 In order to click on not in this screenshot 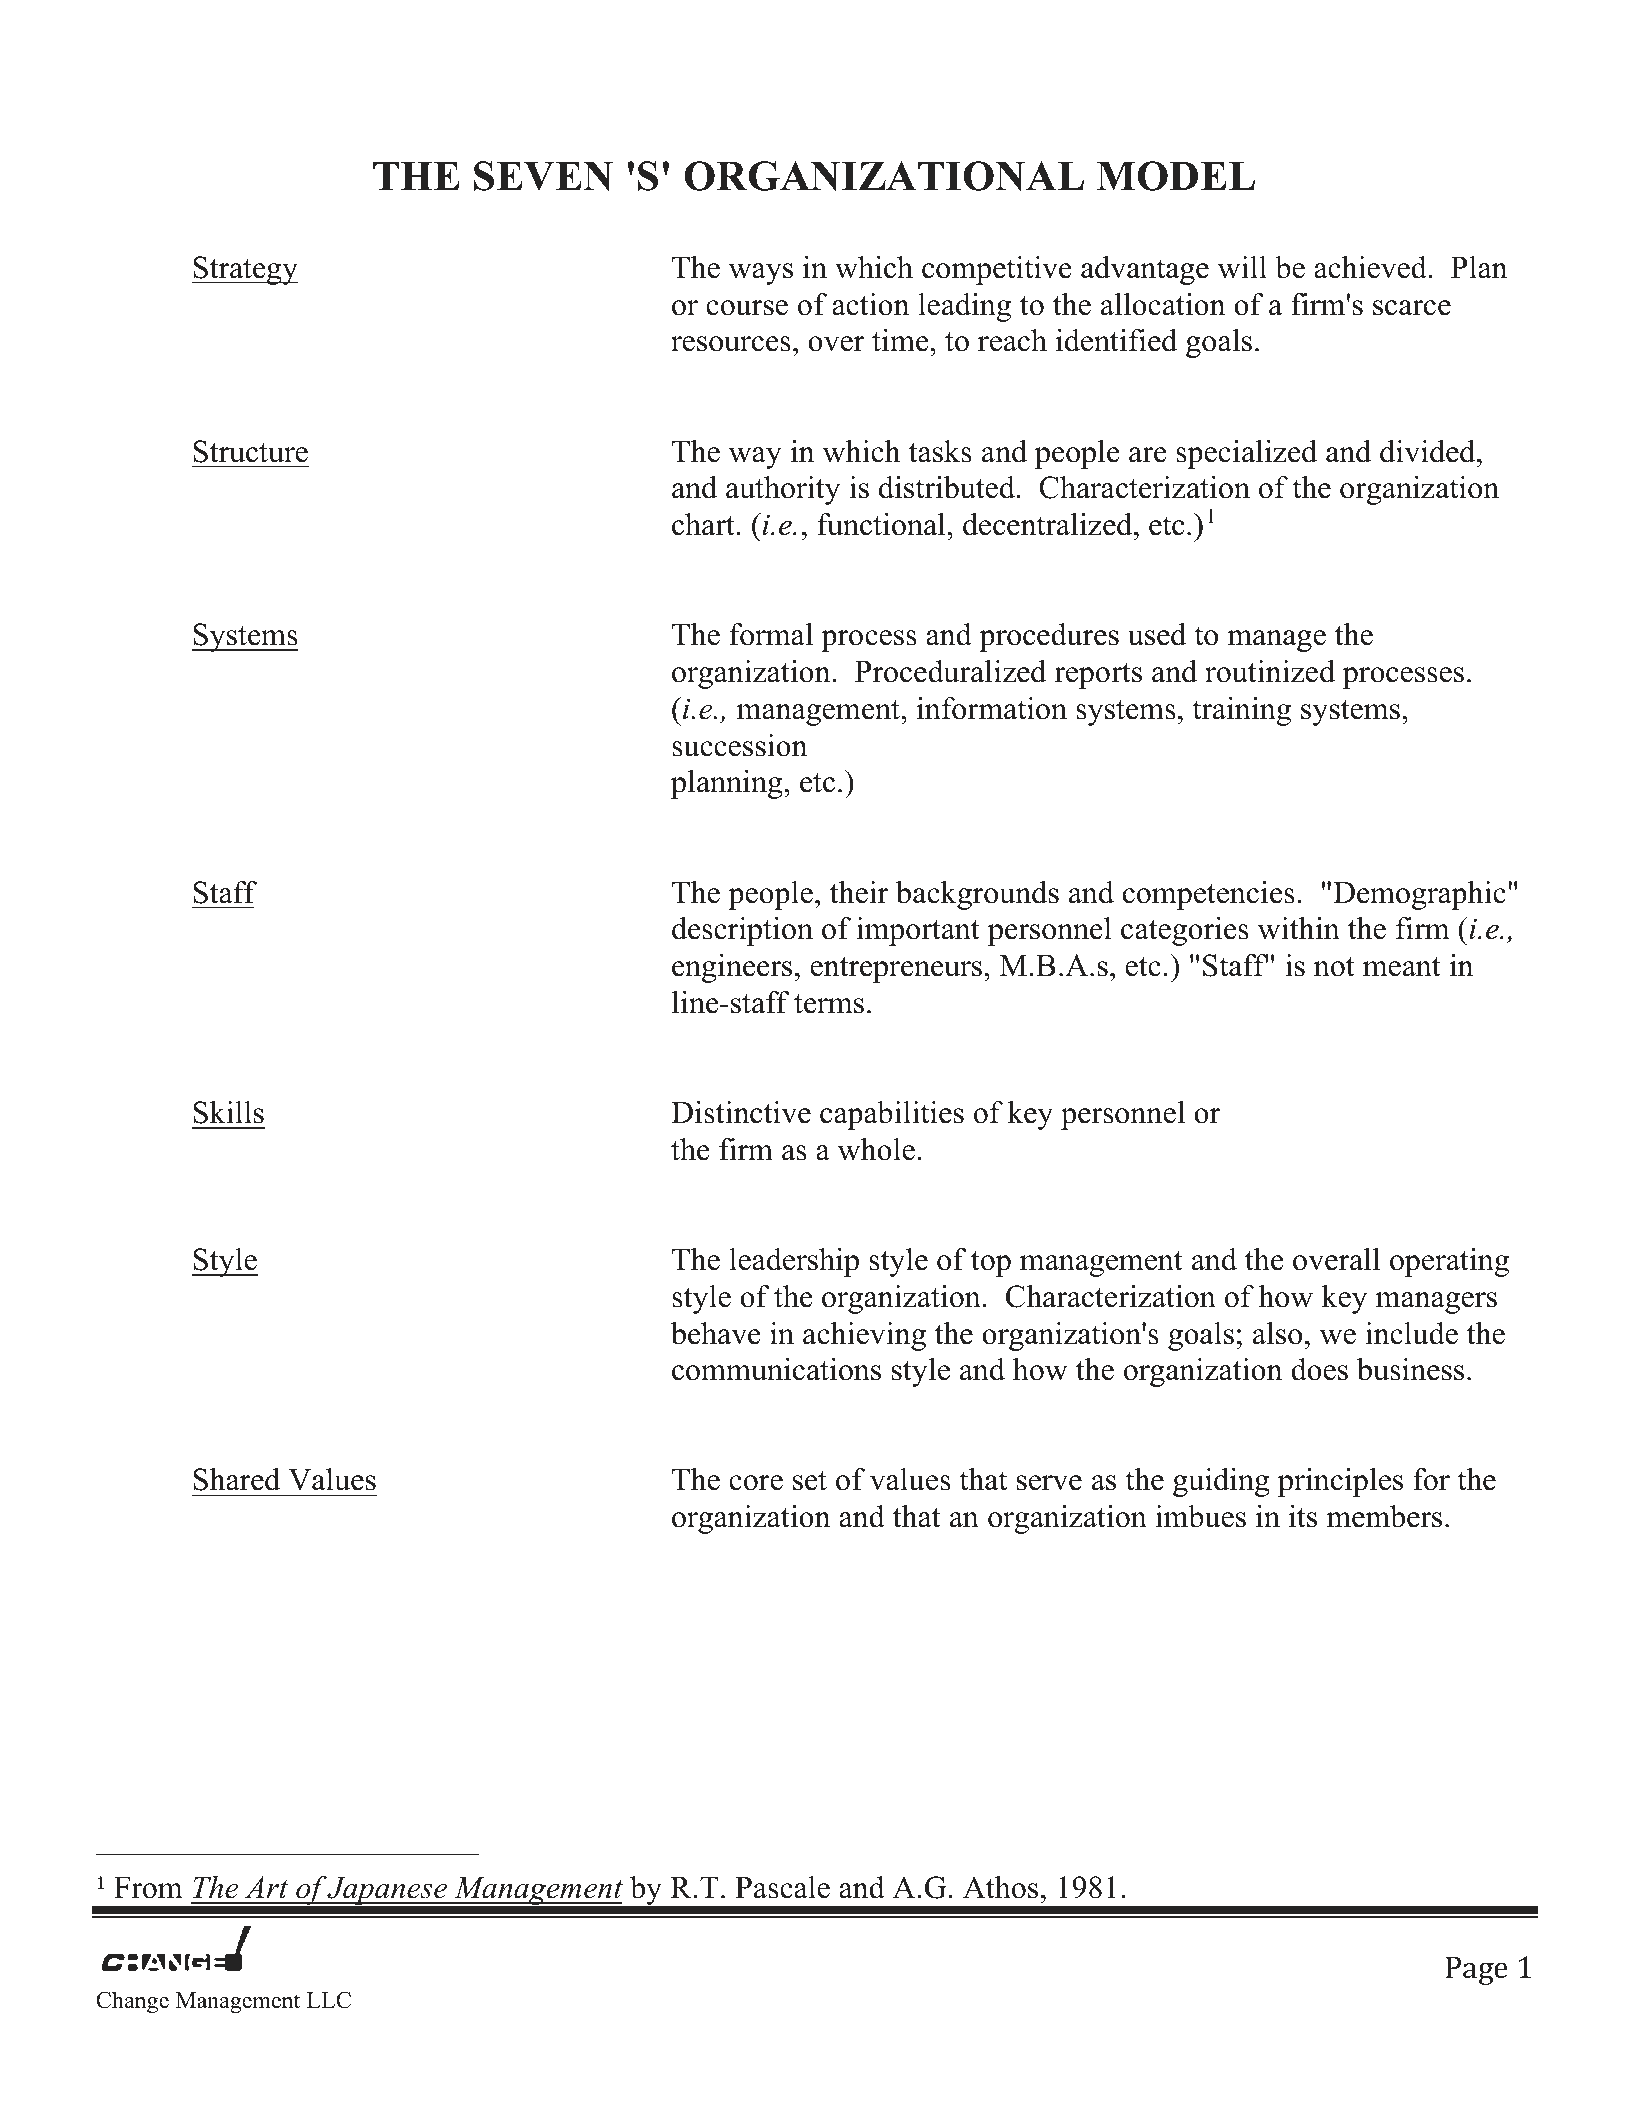, I will do `click(1334, 967)`.
